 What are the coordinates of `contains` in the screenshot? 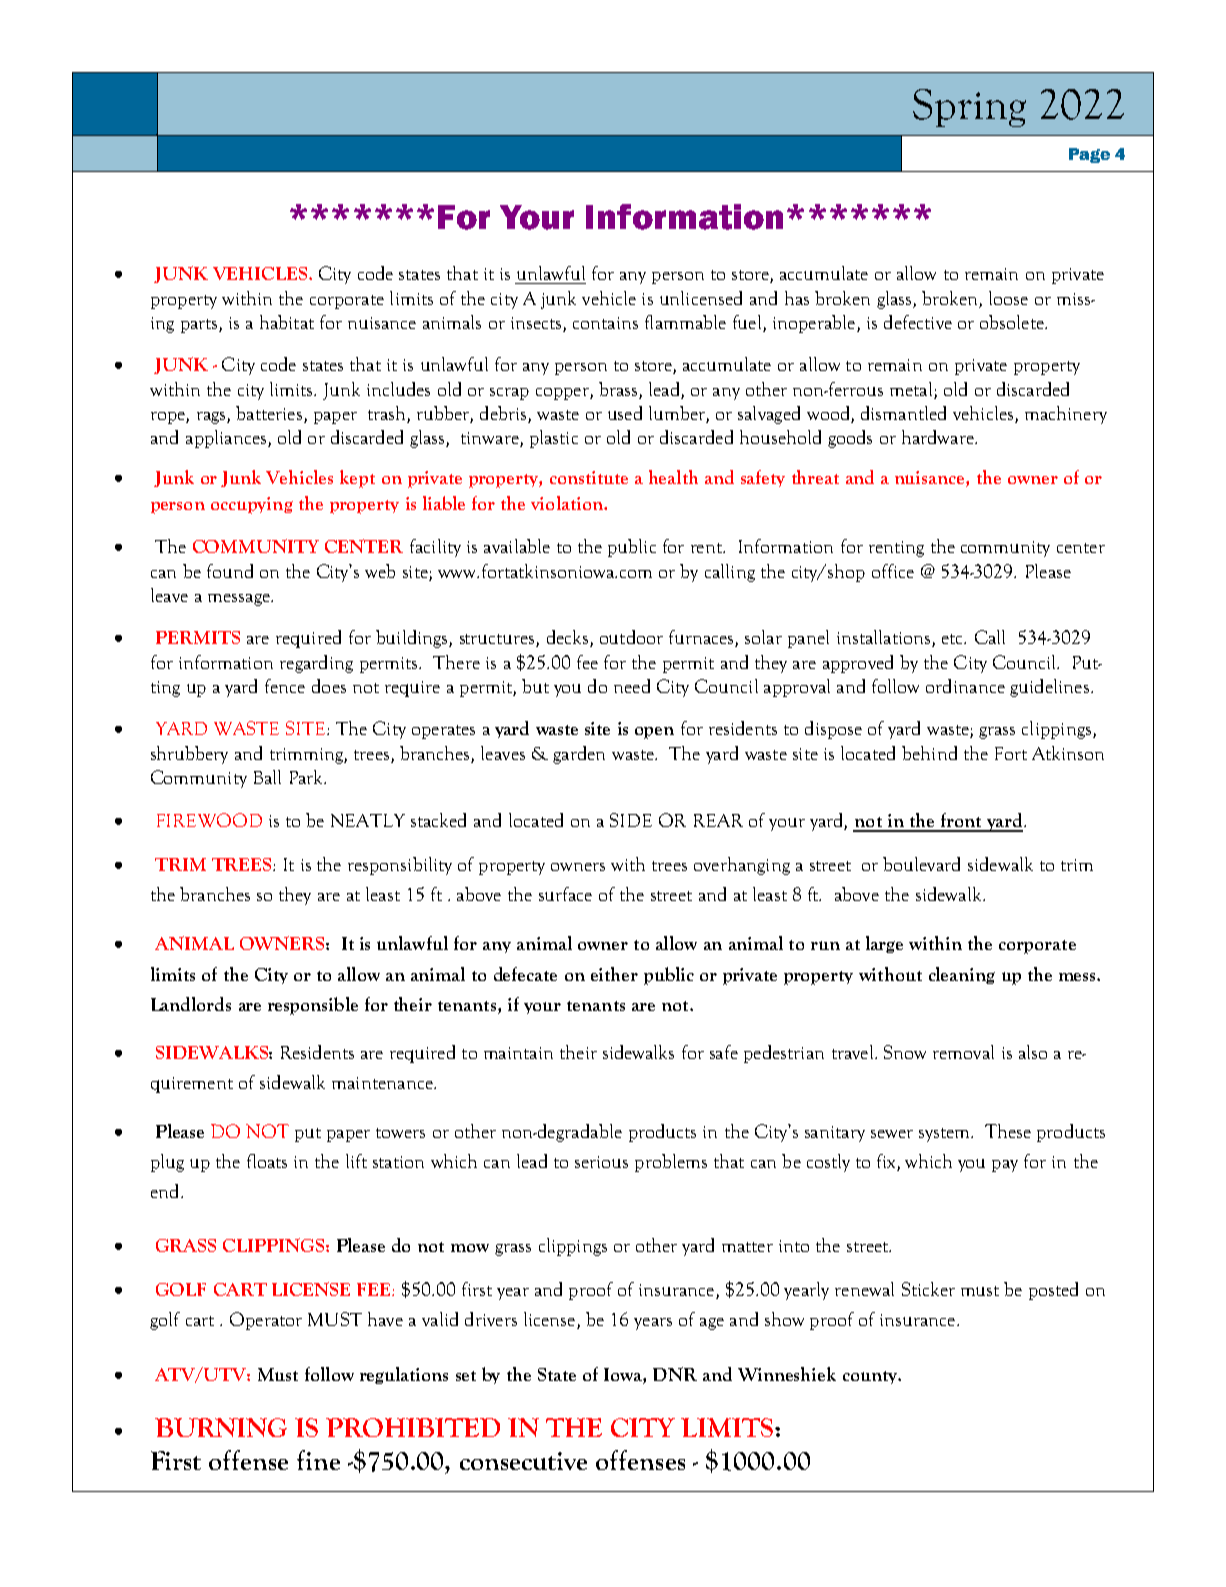 It's located at (605, 323).
